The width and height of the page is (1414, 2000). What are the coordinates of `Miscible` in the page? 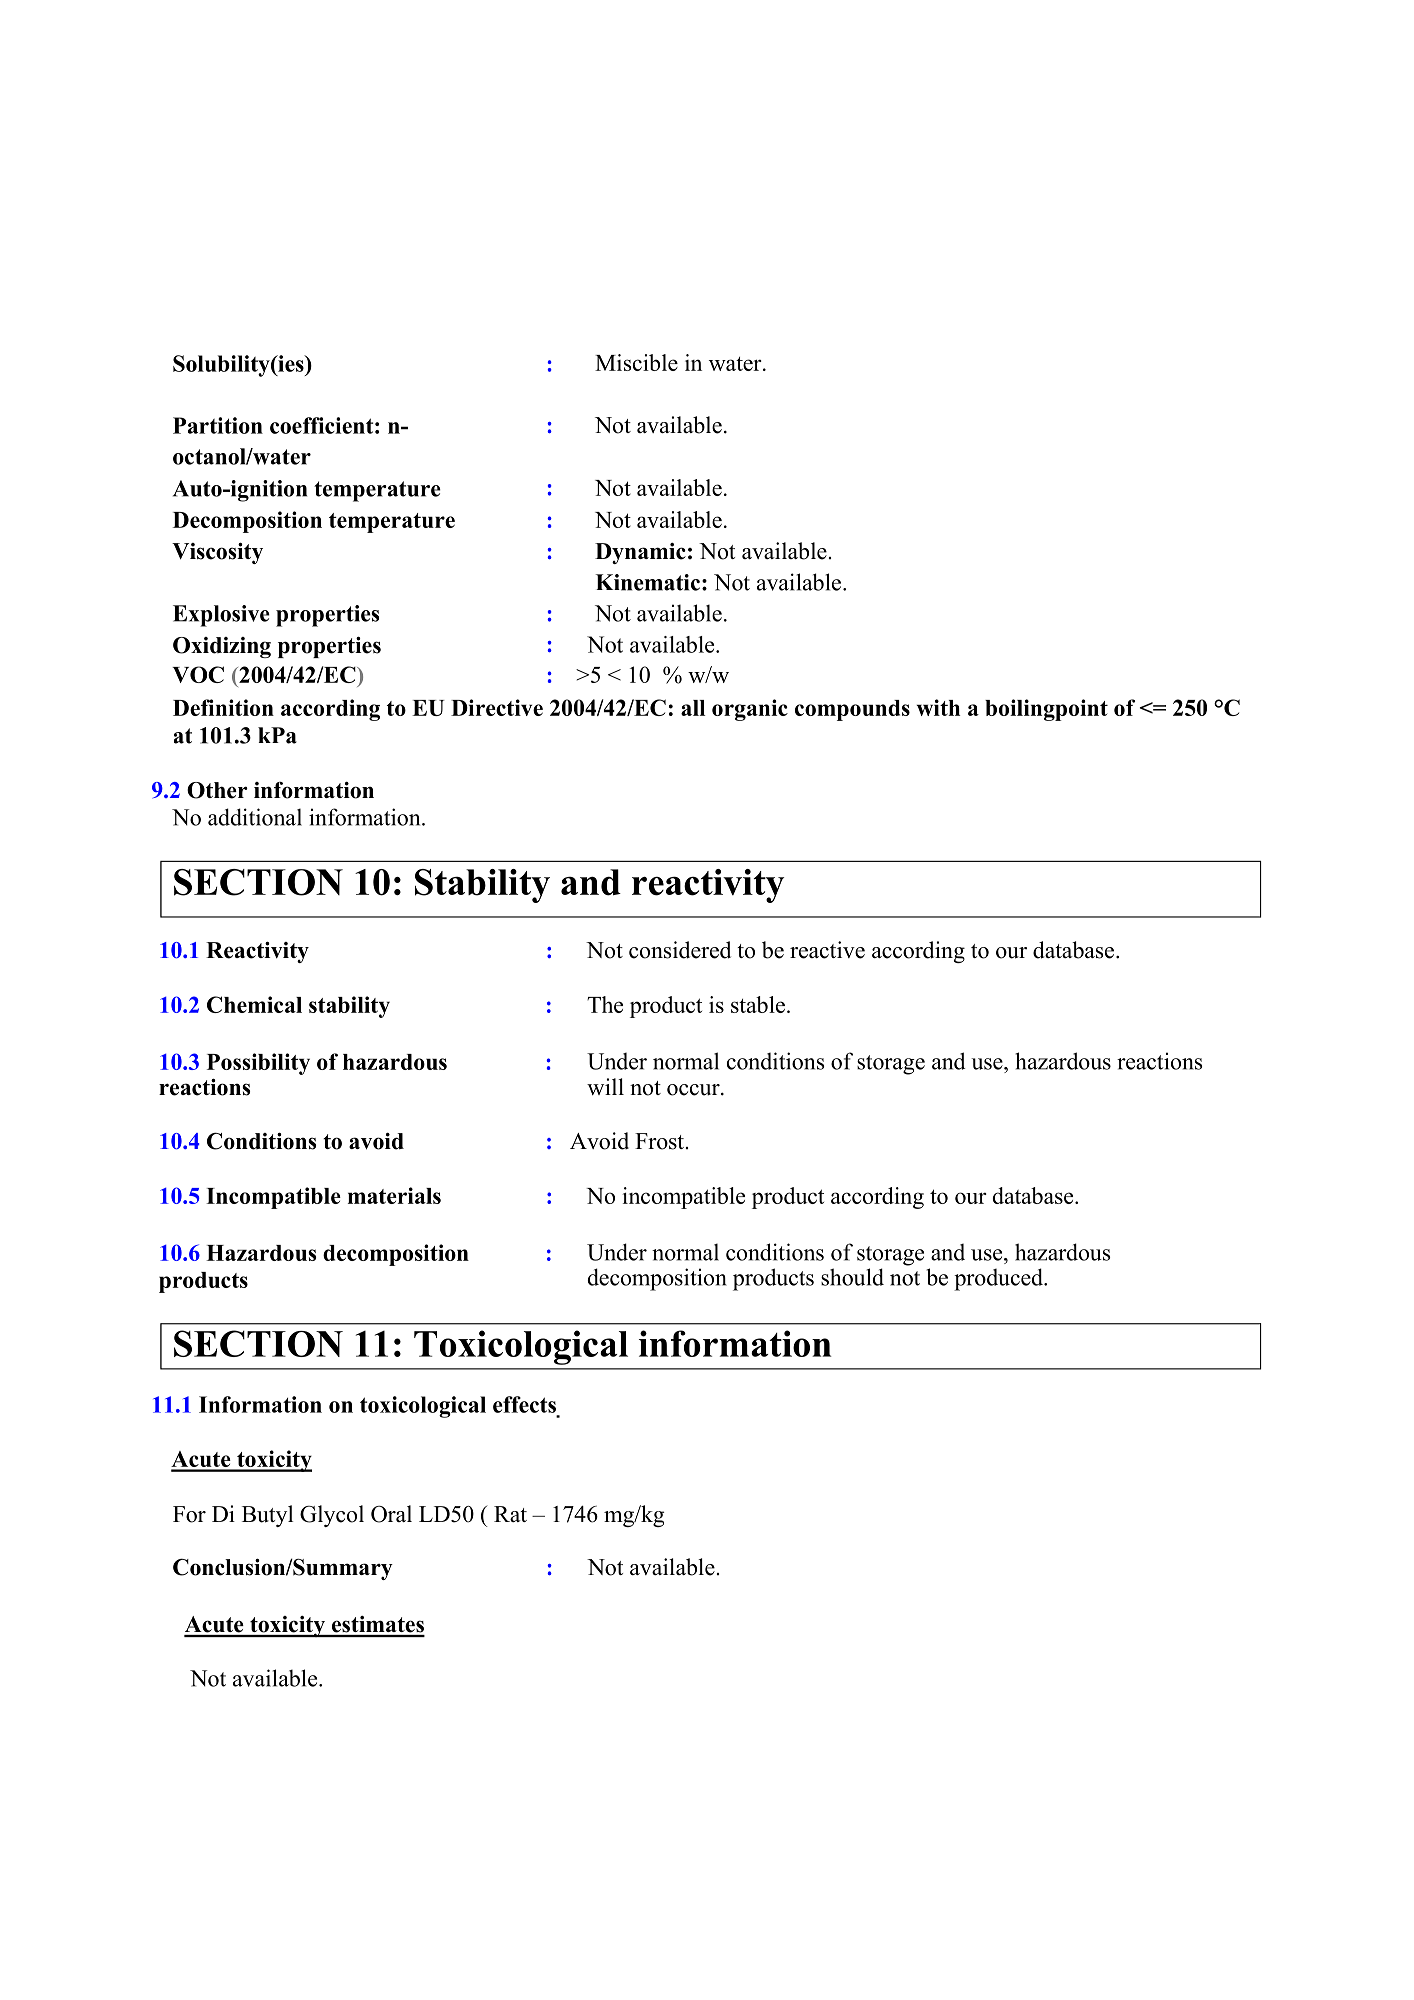 It's located at (636, 362).
